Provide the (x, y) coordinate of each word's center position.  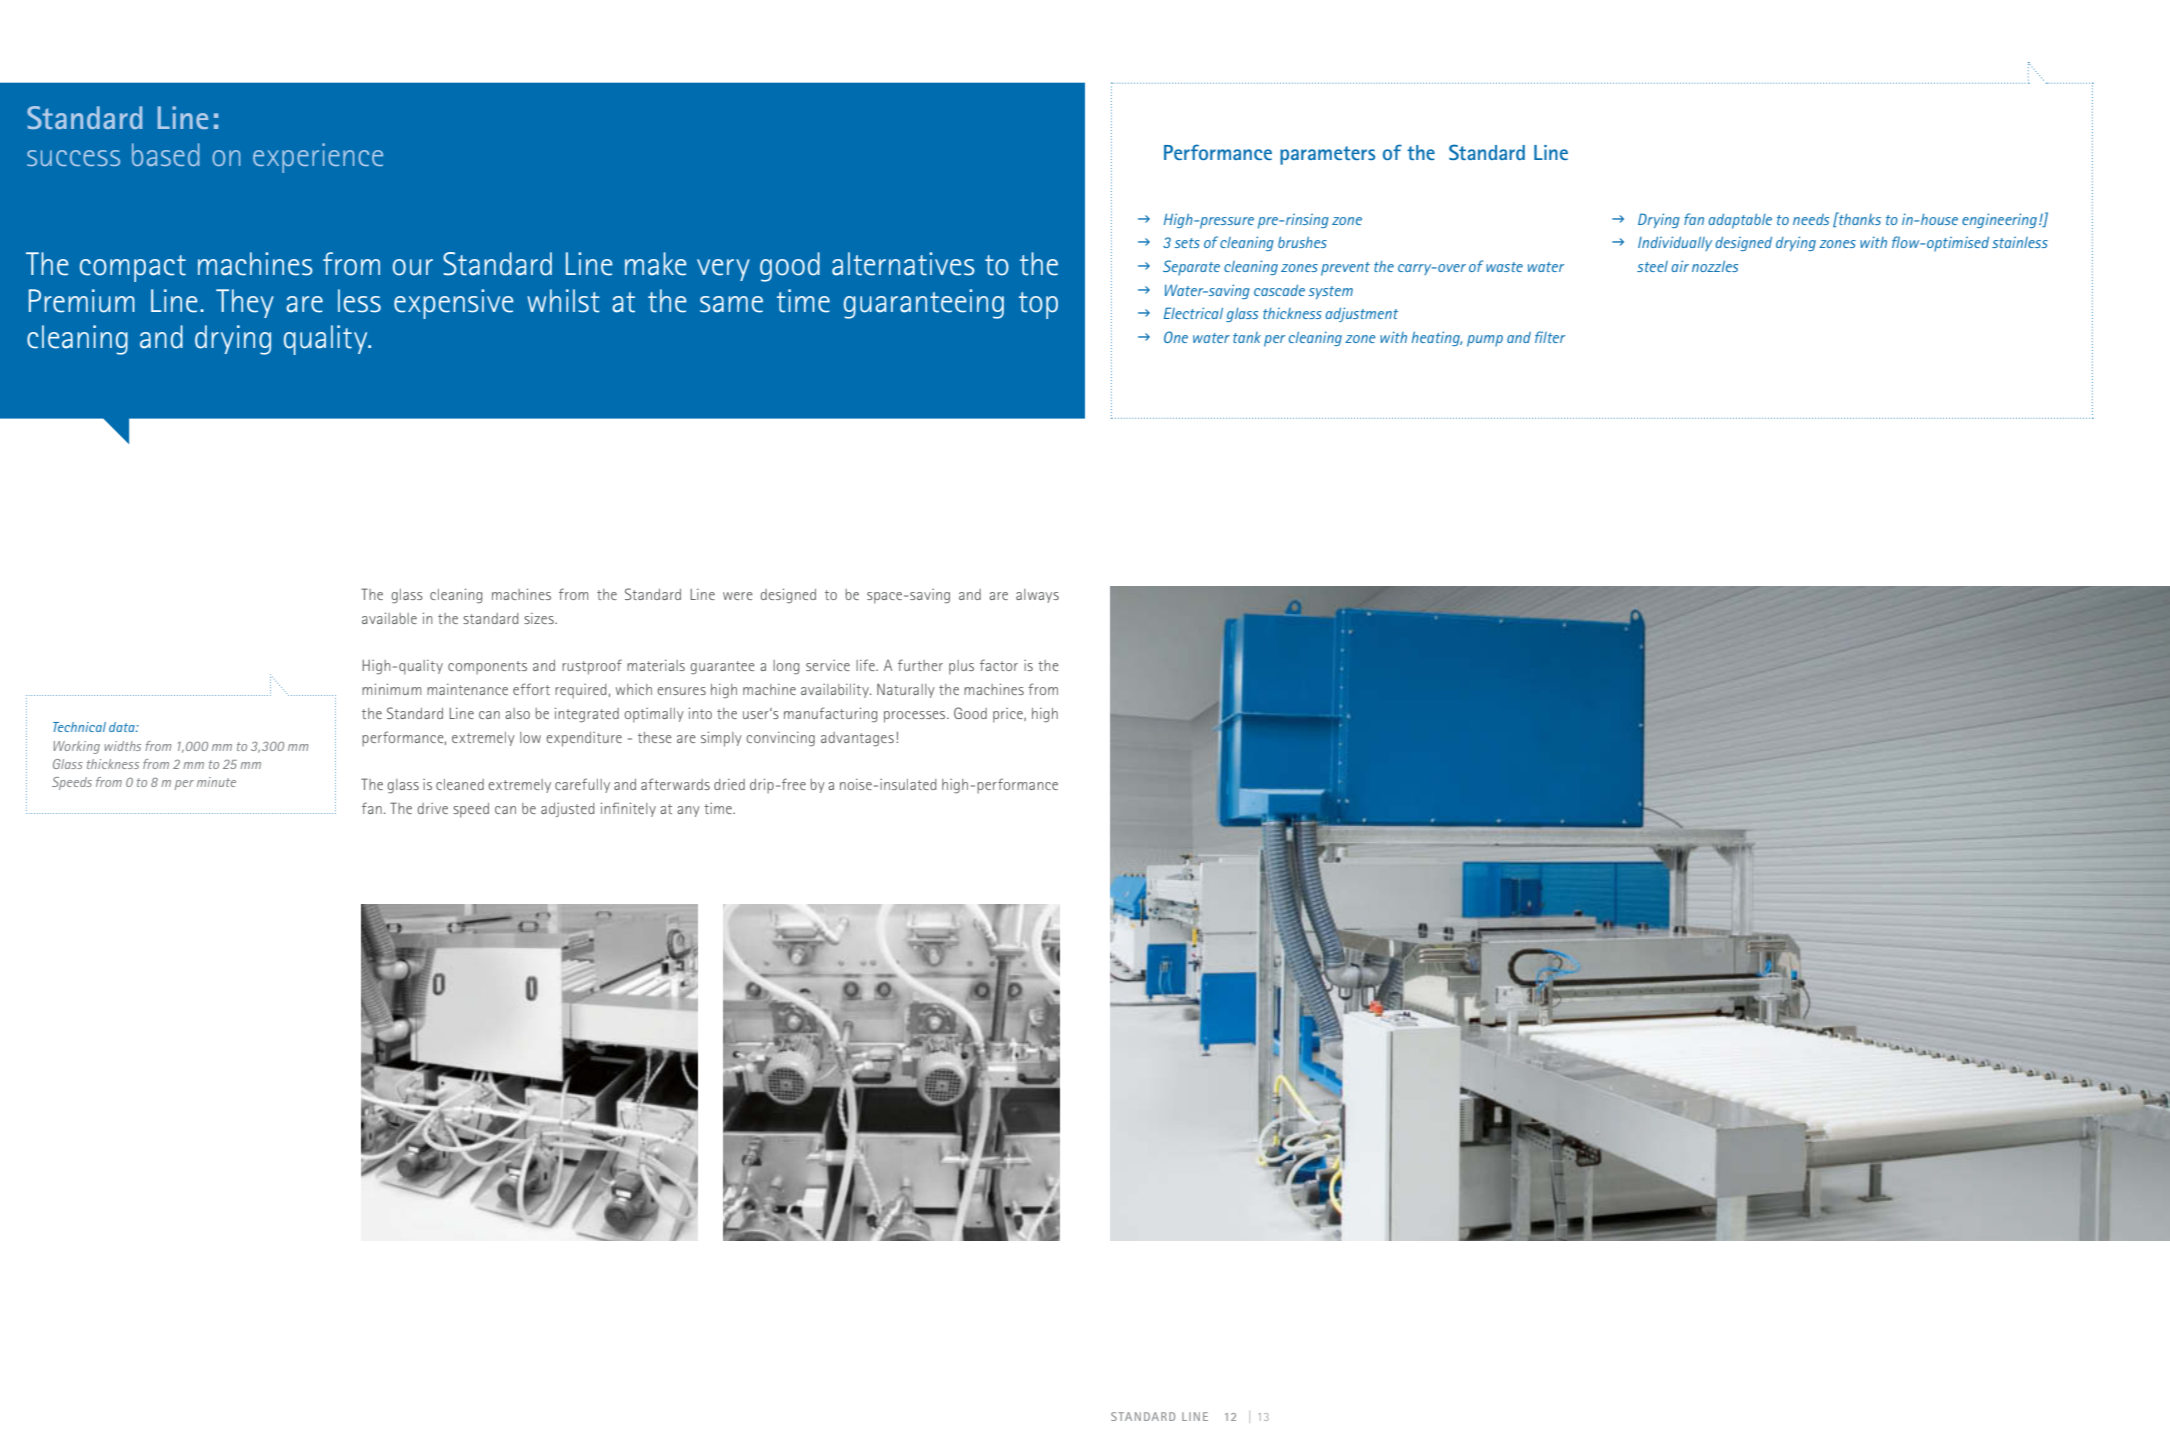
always (1037, 596)
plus (961, 667)
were (738, 596)
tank (1247, 337)
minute (216, 782)
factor (999, 665)
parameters (1327, 155)
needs (1811, 219)
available (389, 618)
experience (318, 158)
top (1038, 305)
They (245, 303)
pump (1485, 341)
